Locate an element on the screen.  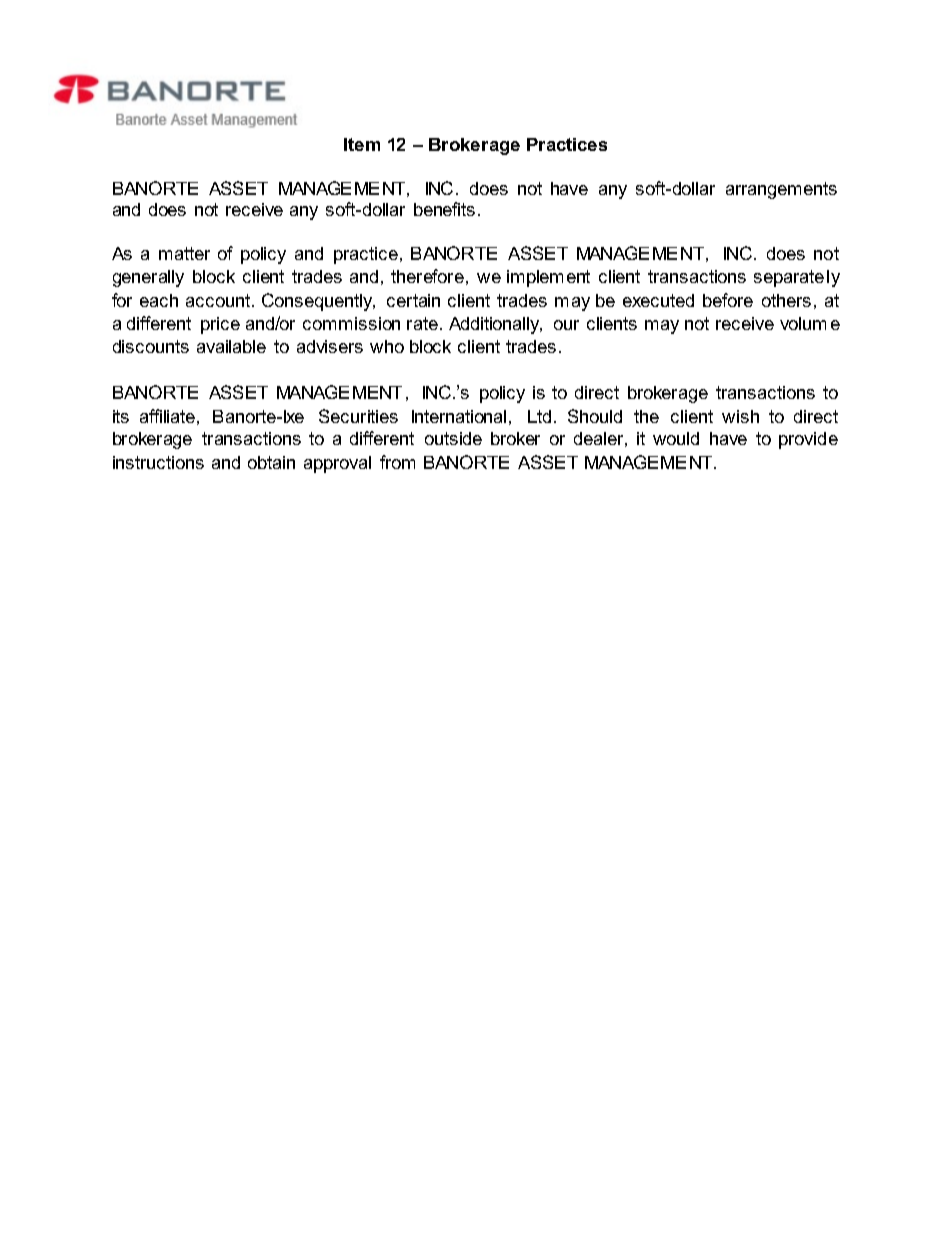
account is located at coordinates (219, 300).
